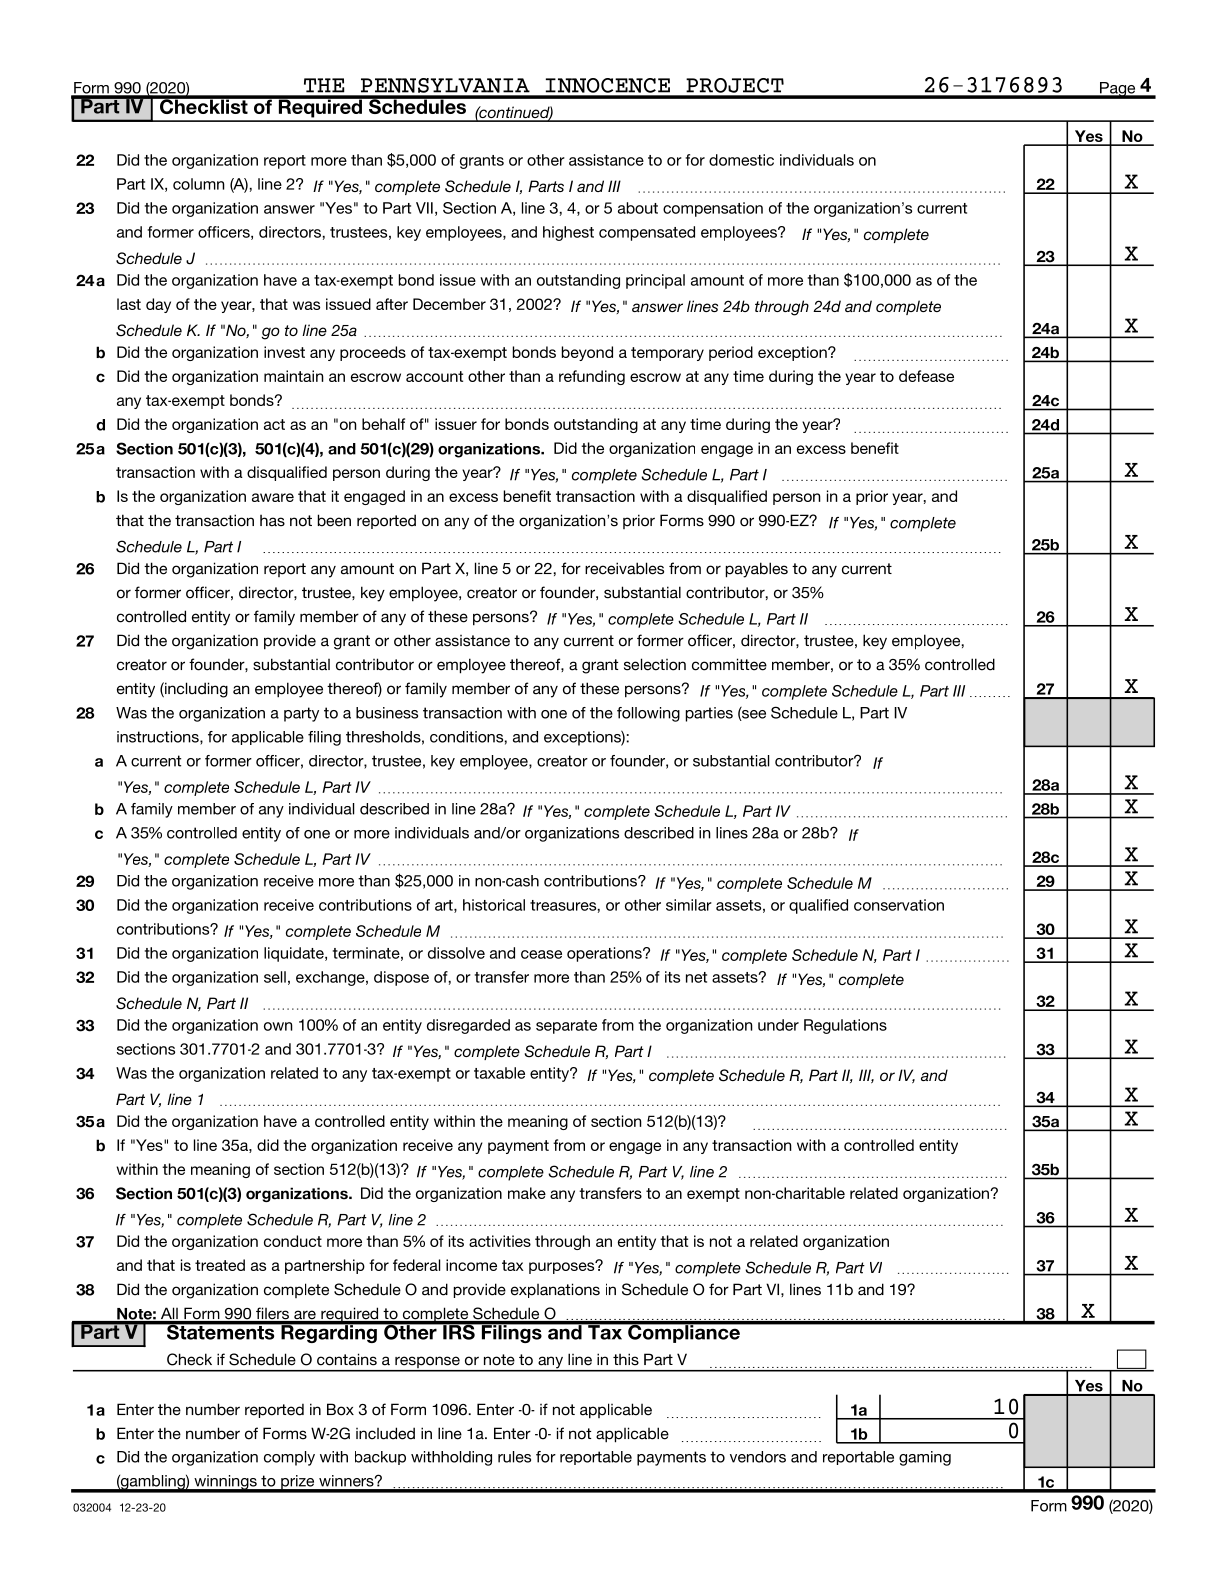 The height and width of the page is (1586, 1225). Describe the element at coordinates (275, 977) in the page. I see `sell` at that location.
